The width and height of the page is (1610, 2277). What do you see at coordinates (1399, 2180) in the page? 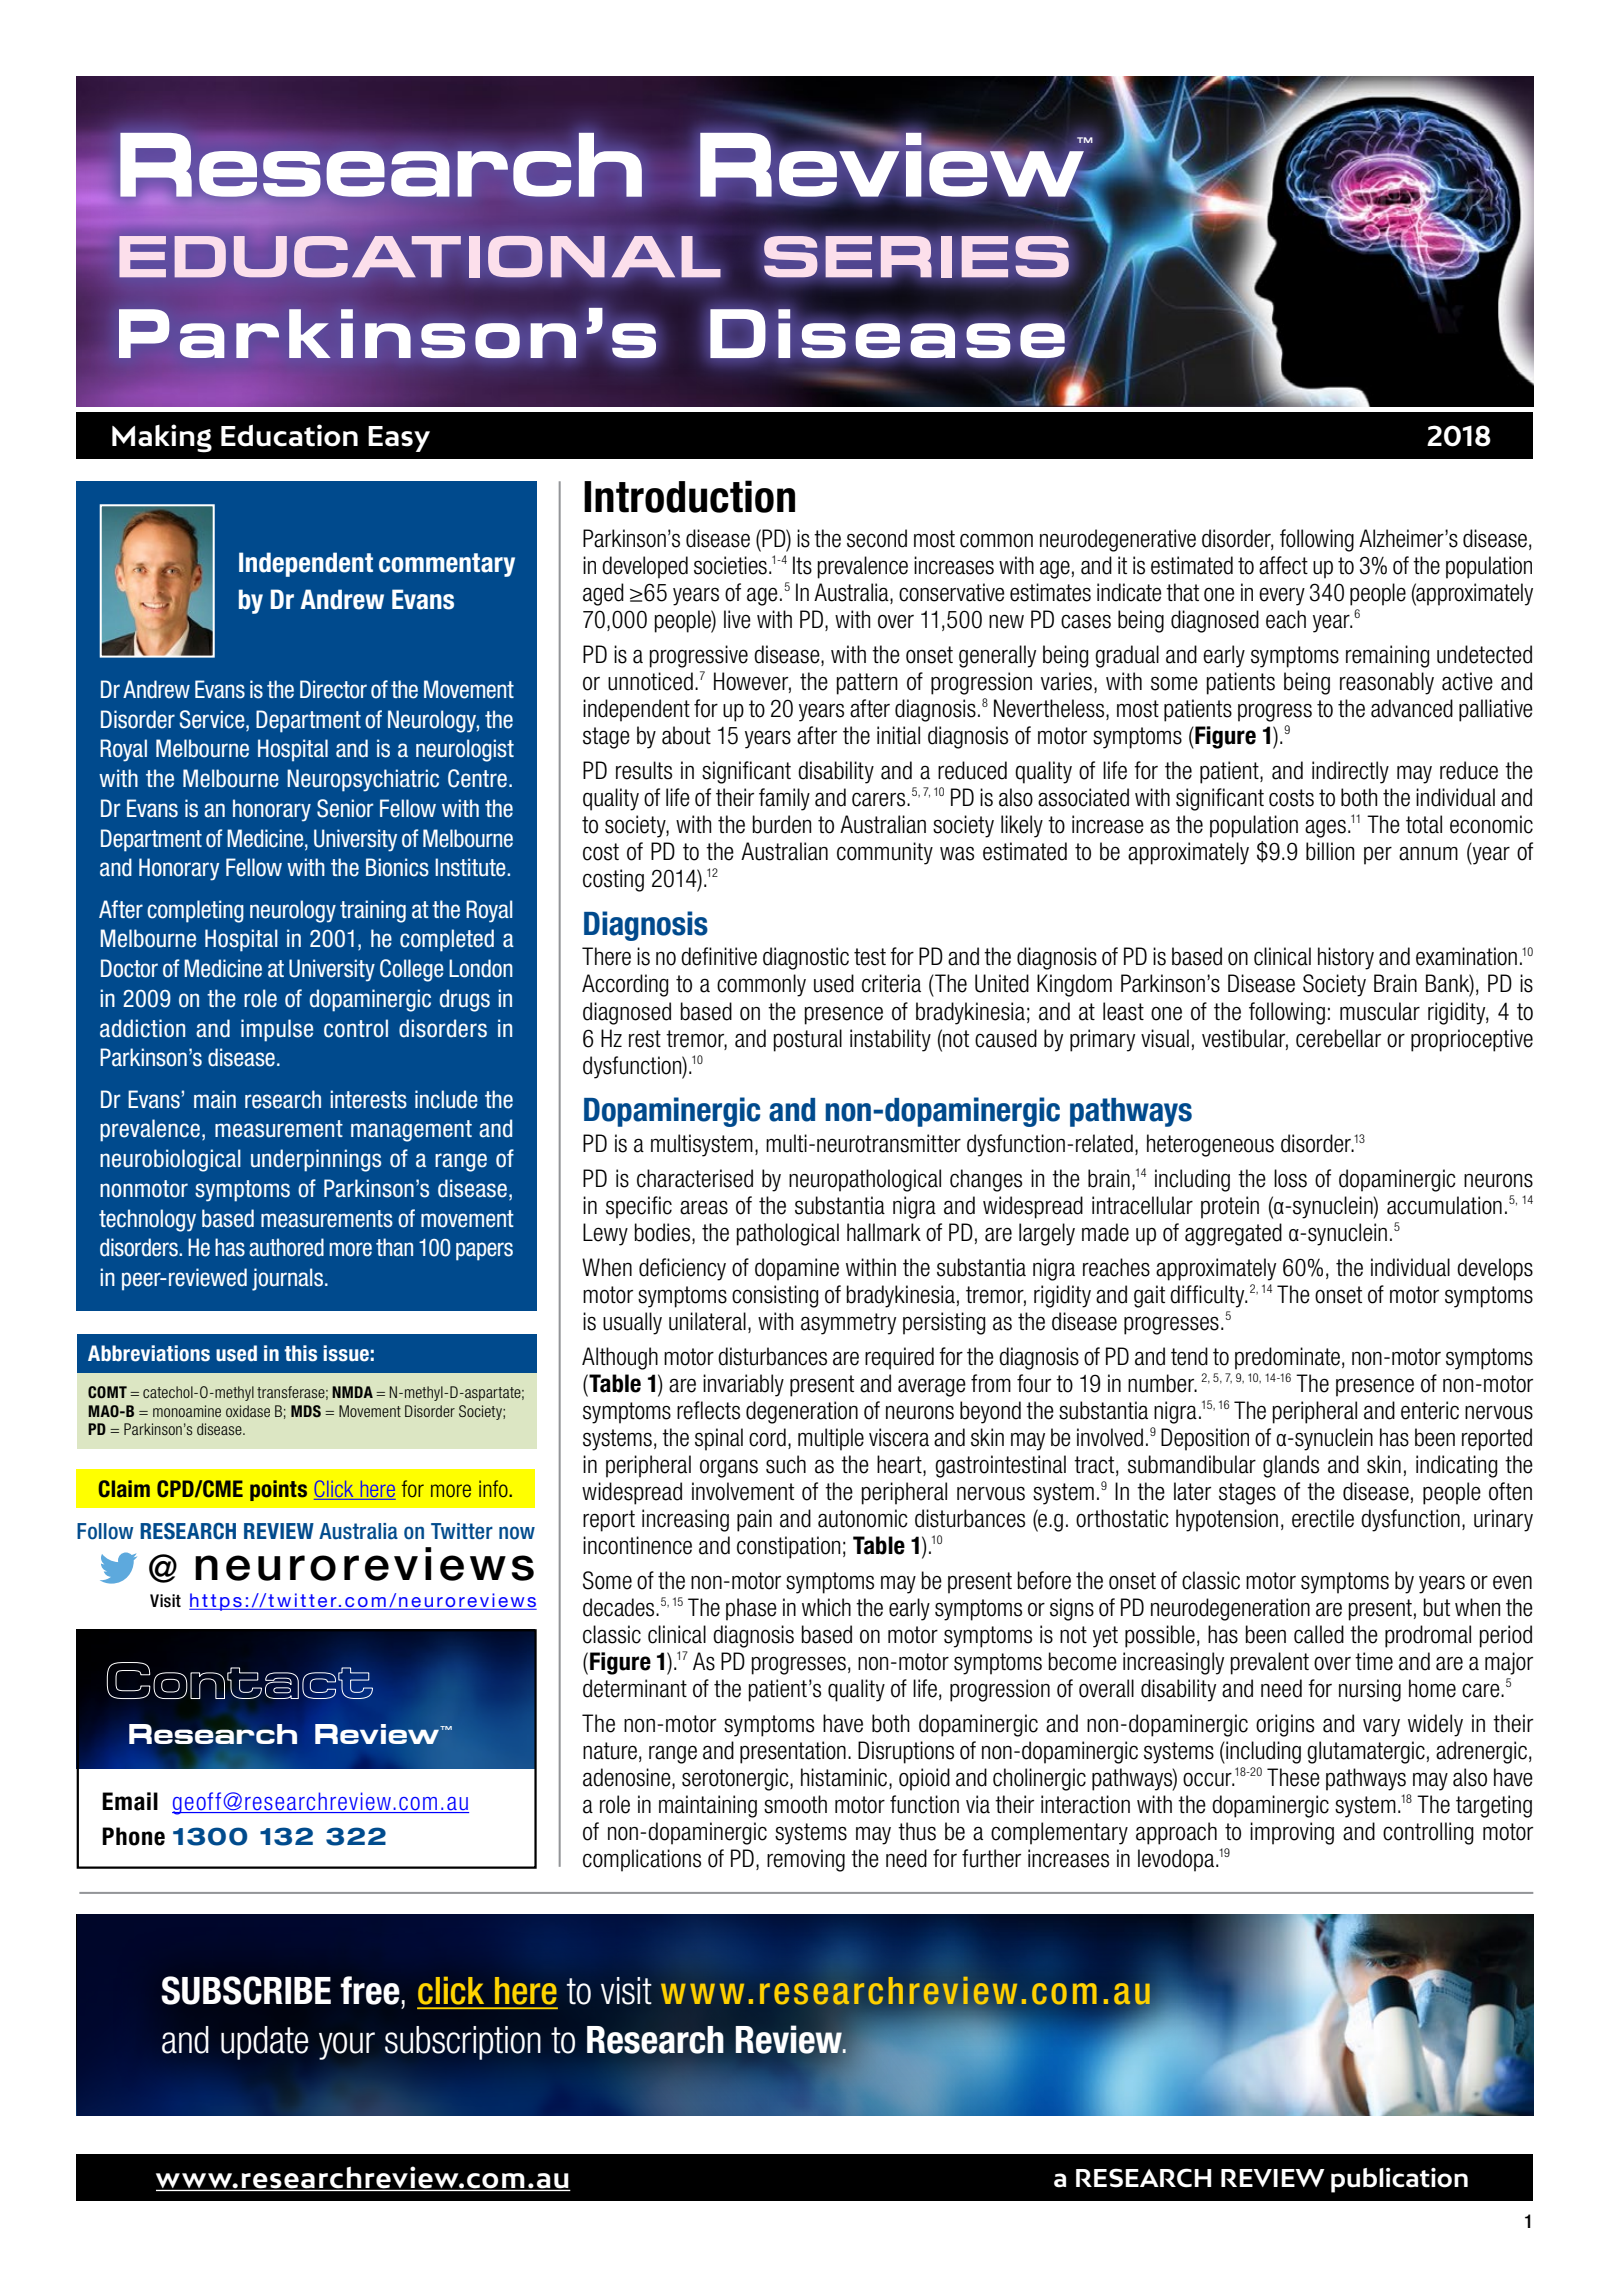
I see `publication` at bounding box center [1399, 2180].
